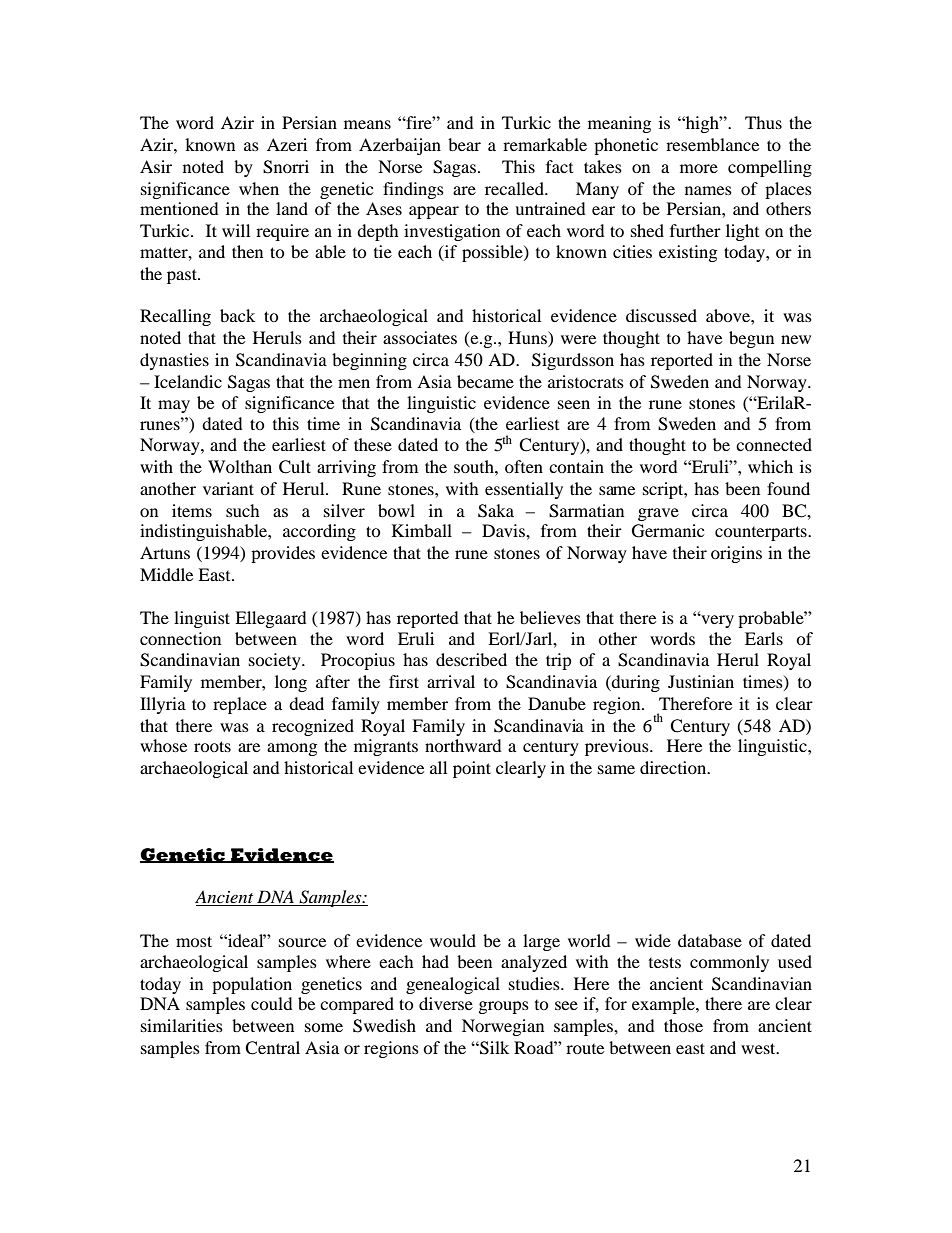  I want to click on Azeri, so click(287, 144).
